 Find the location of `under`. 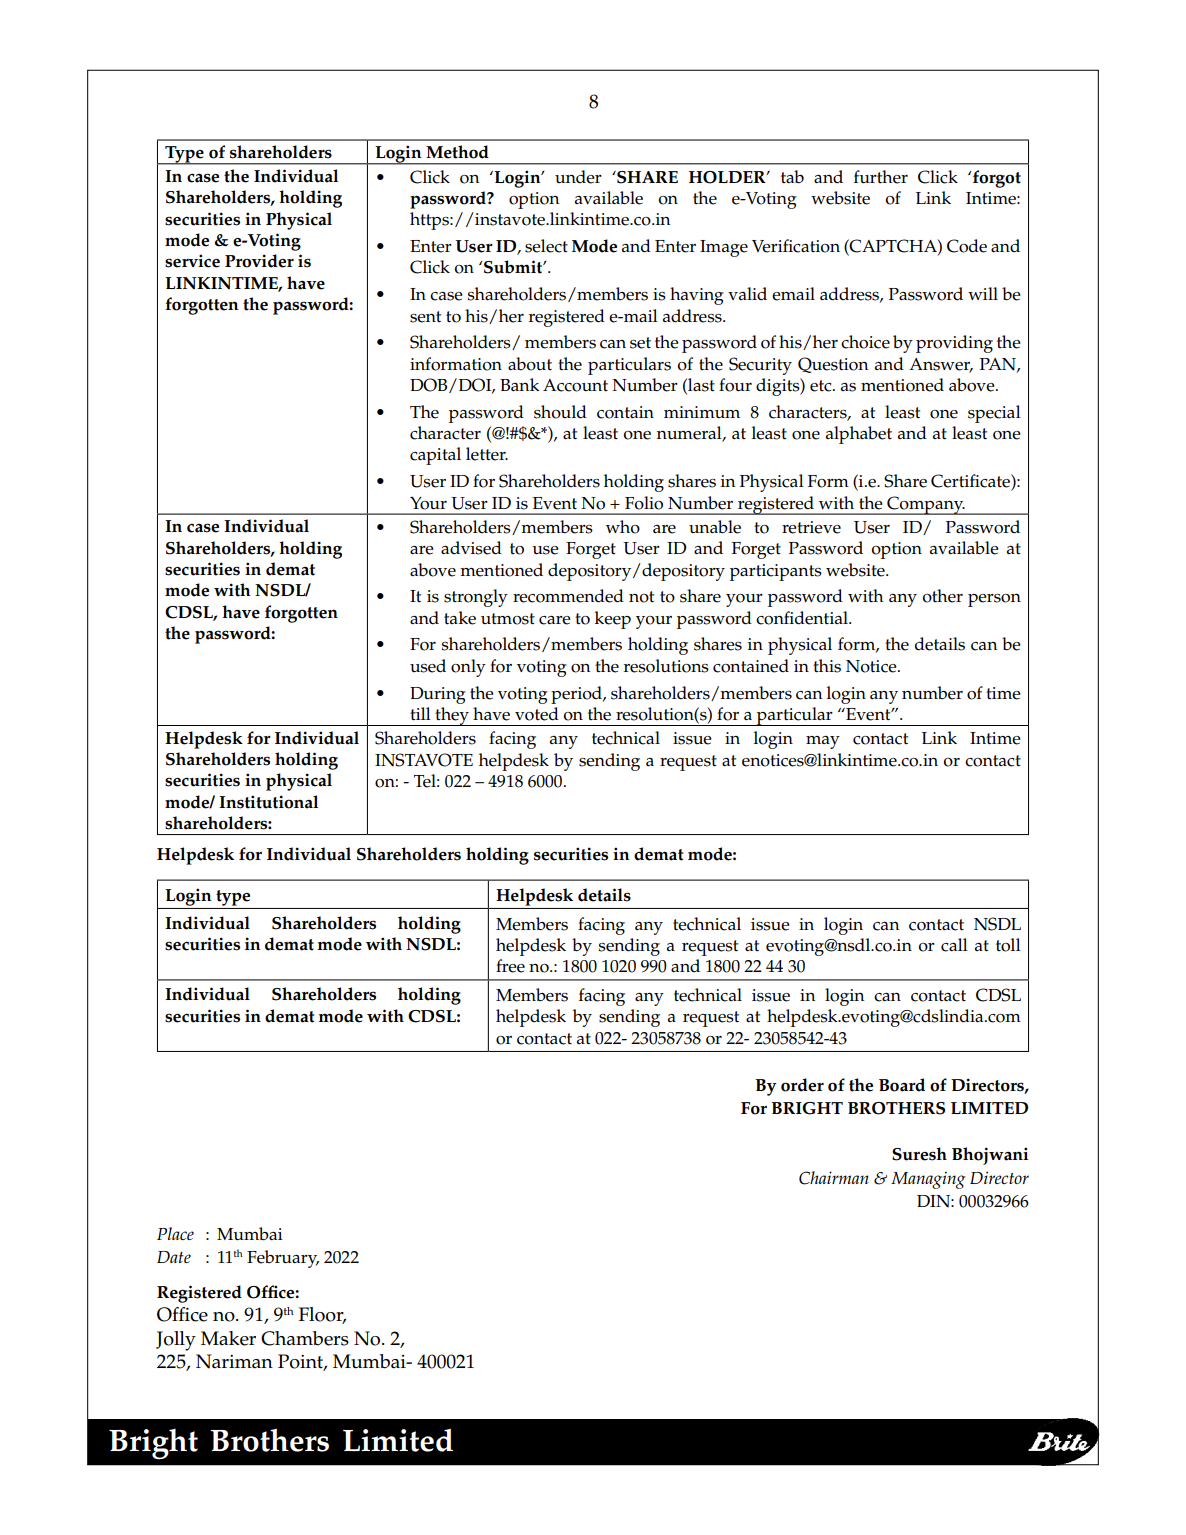

under is located at coordinates (578, 177).
